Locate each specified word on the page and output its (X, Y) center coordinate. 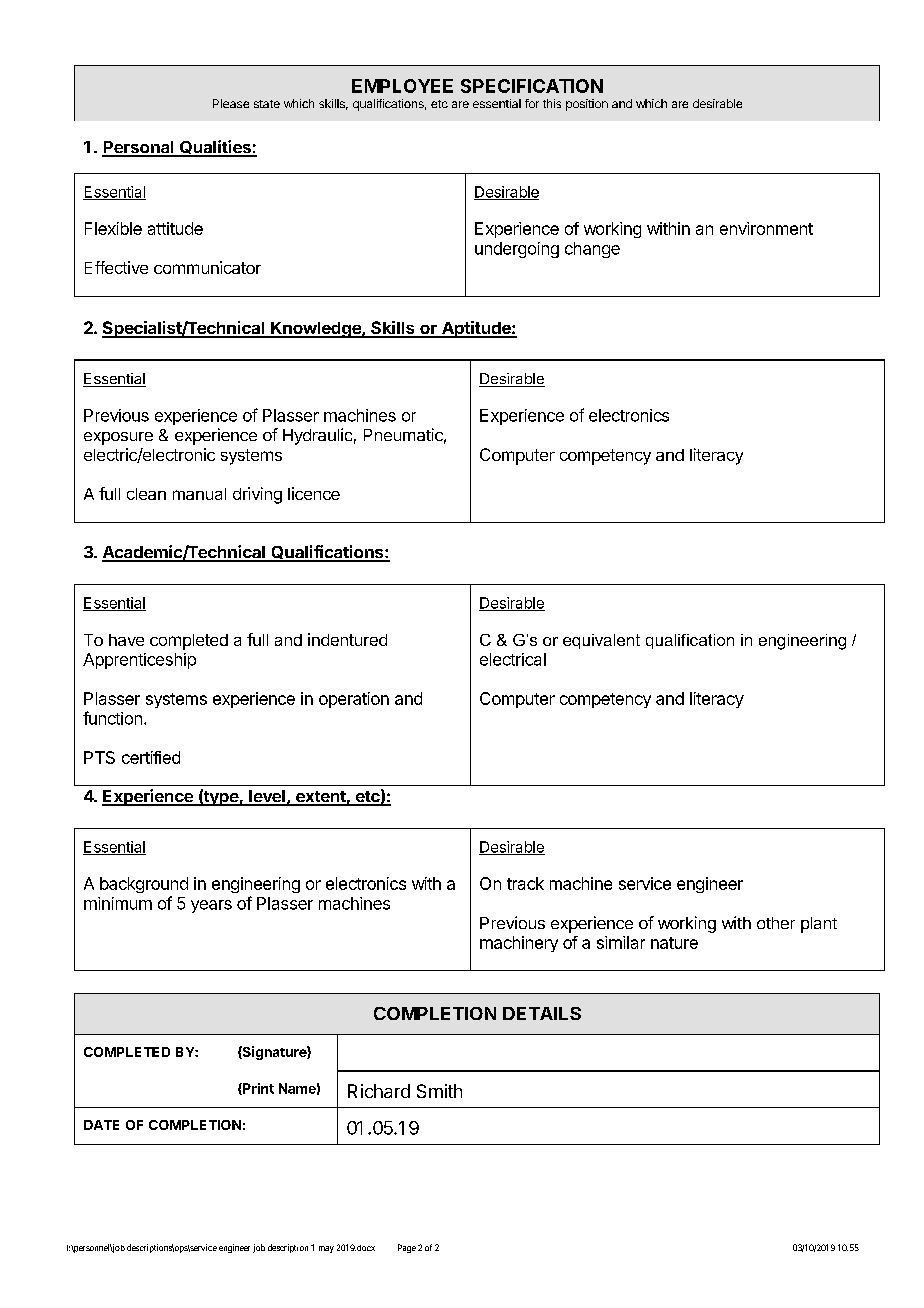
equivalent (601, 641)
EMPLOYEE (402, 86)
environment (766, 228)
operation (354, 700)
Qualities (215, 148)
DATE (101, 1125)
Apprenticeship (139, 661)
